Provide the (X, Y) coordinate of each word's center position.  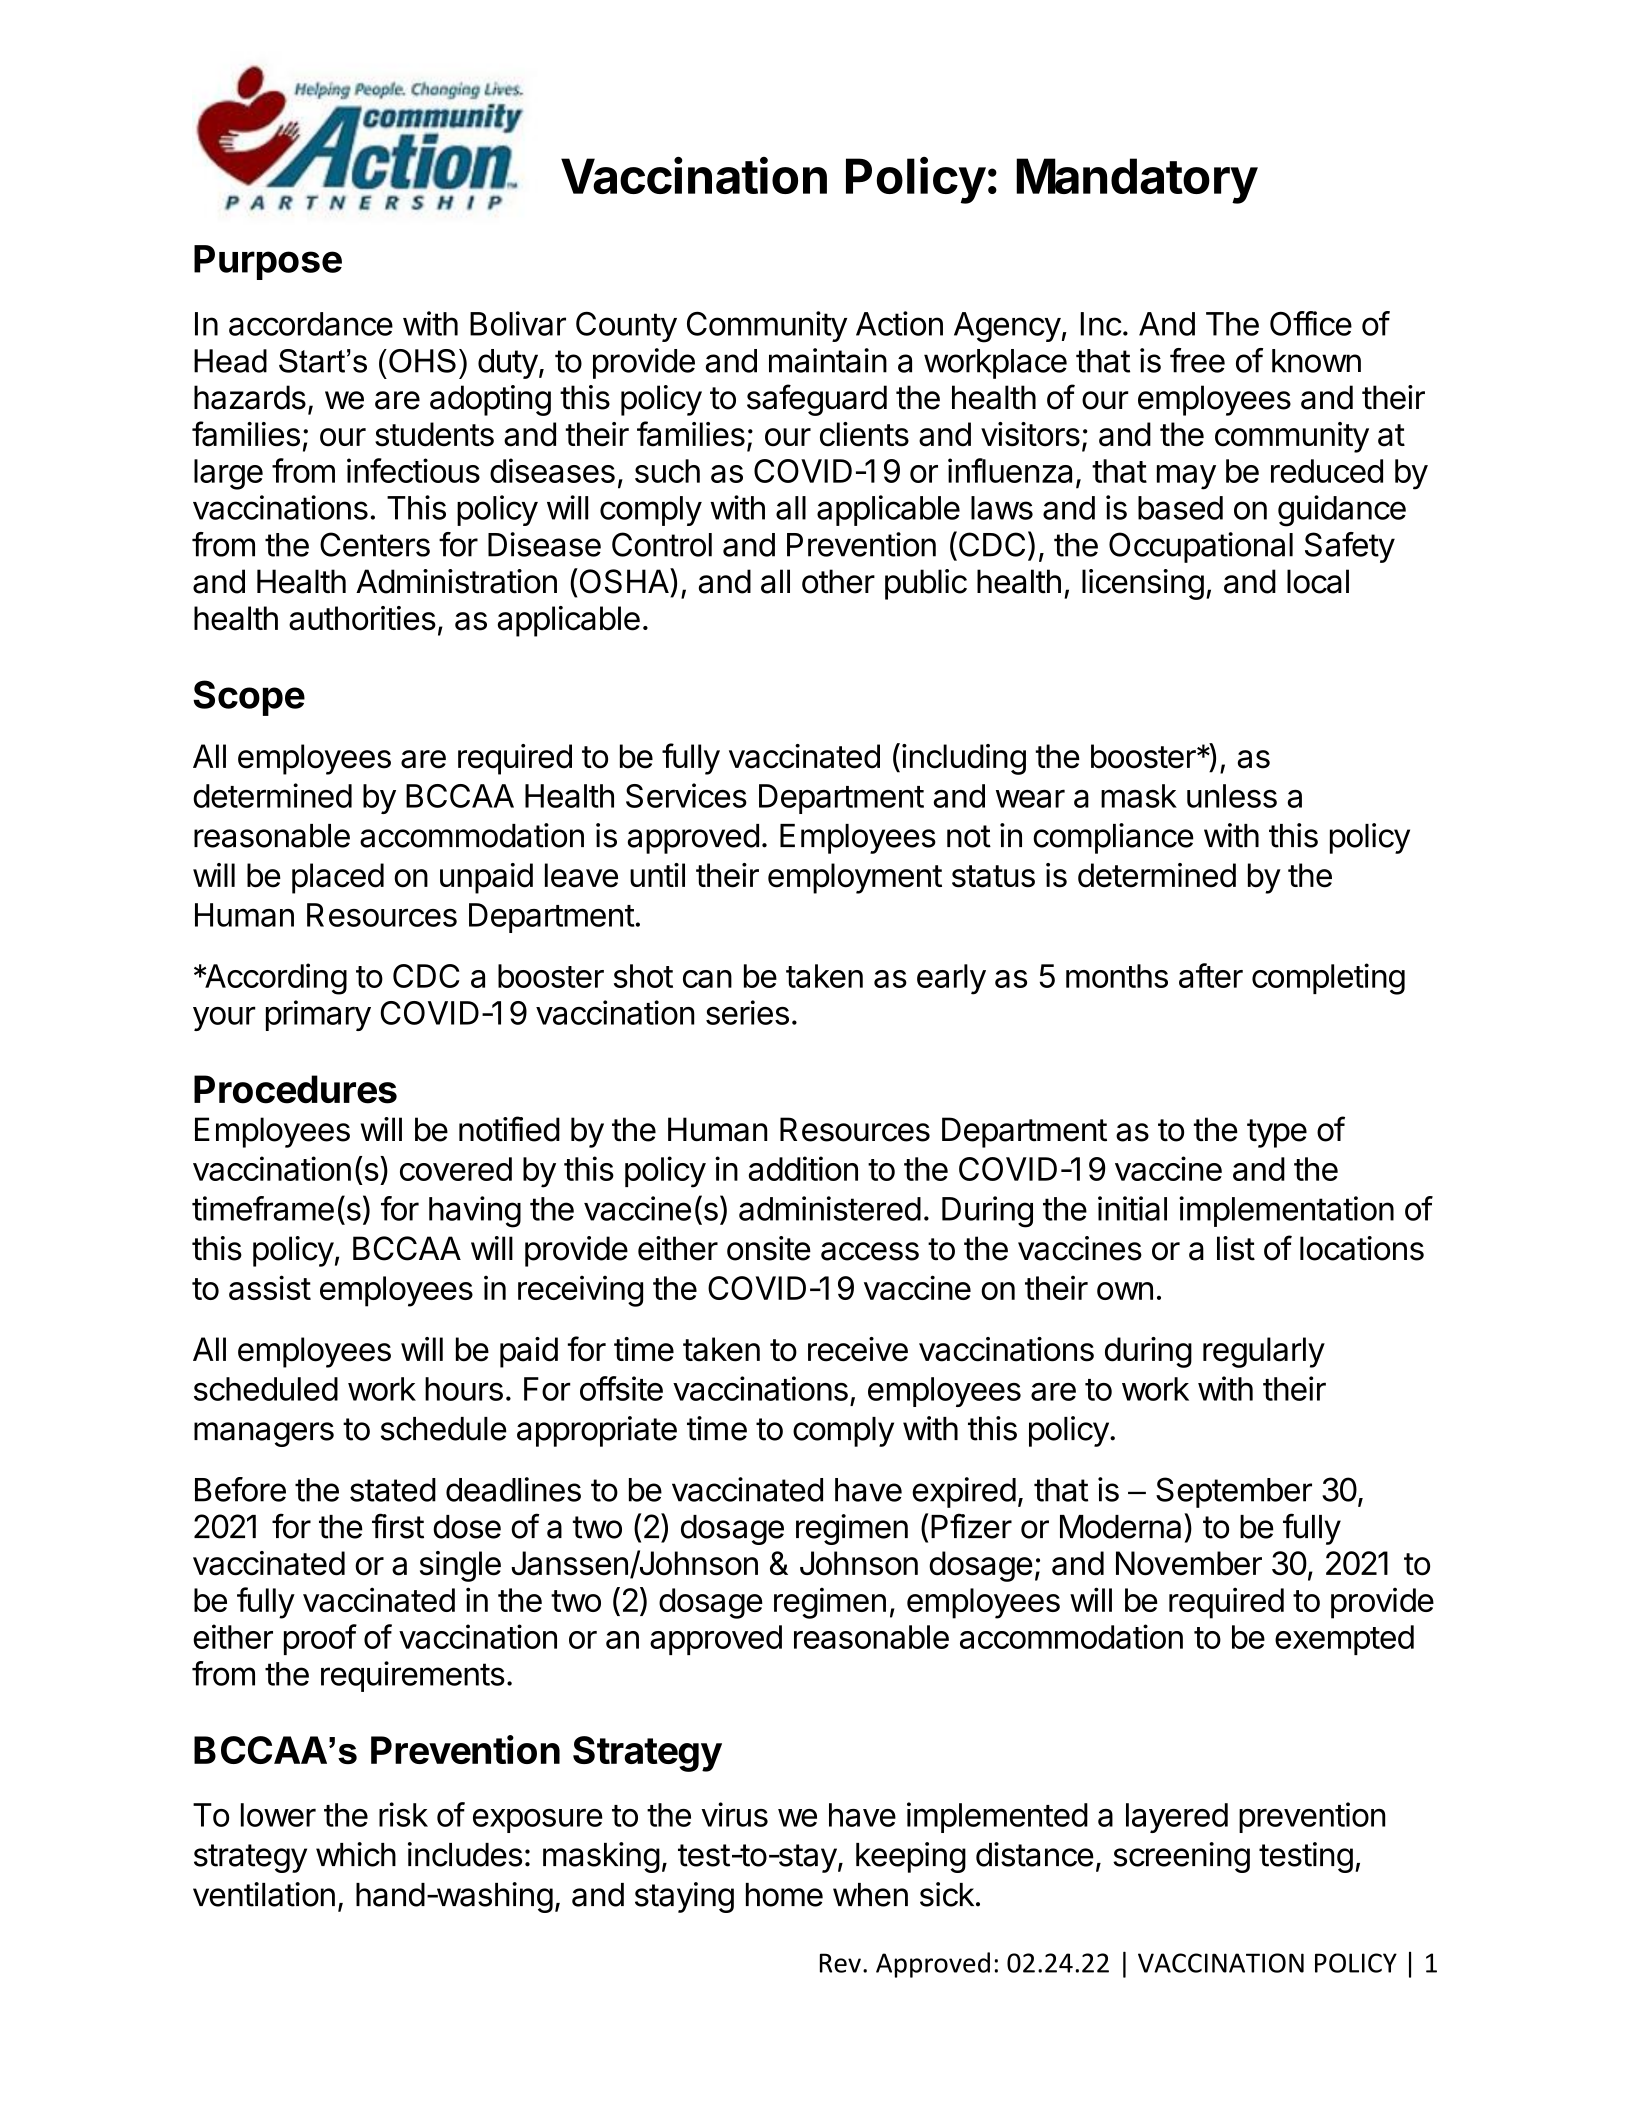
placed (338, 878)
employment (855, 878)
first (398, 1526)
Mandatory (1137, 181)
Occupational (1201, 547)
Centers (375, 544)
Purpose (268, 262)
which (356, 1854)
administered (830, 1208)
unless (1232, 796)
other (838, 581)
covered (456, 1169)
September (1234, 1492)
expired (964, 1492)
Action (899, 323)
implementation (1286, 1211)
